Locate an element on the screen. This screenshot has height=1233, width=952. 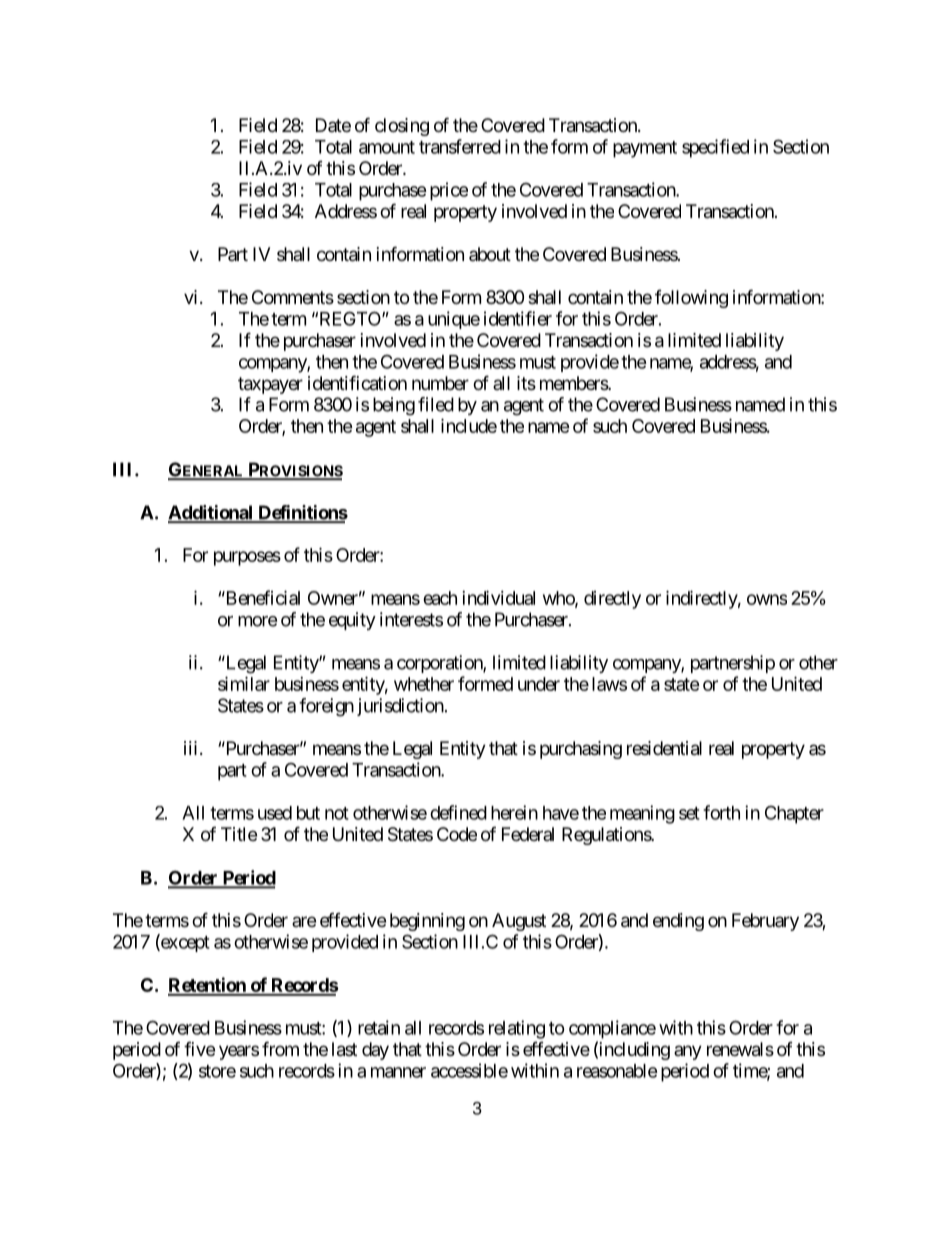
taxpayer is located at coordinates (270, 385).
